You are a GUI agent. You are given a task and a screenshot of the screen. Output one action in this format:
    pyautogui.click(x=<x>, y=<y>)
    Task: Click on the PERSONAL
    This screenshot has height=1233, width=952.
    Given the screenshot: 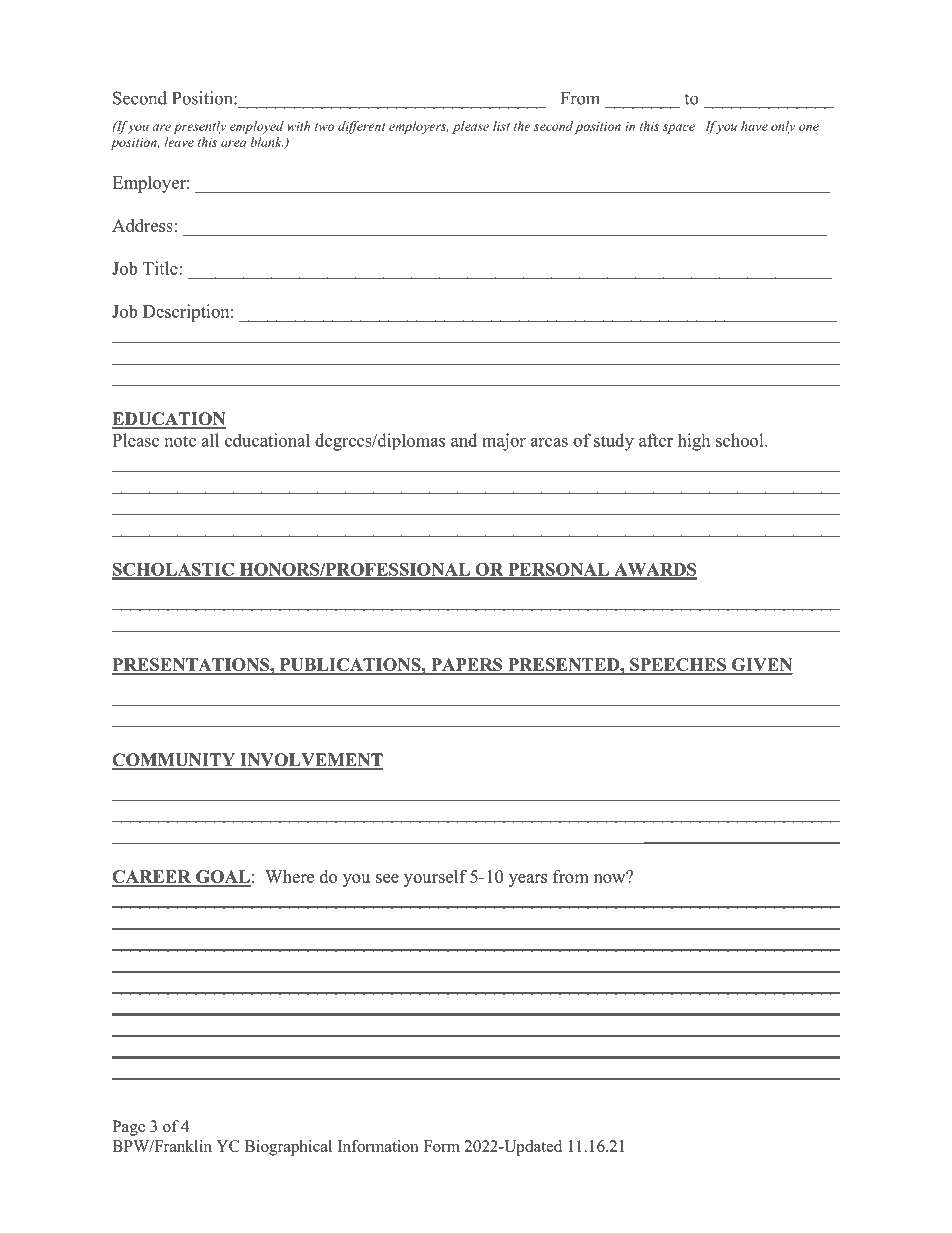 What is the action you would take?
    pyautogui.click(x=558, y=570)
